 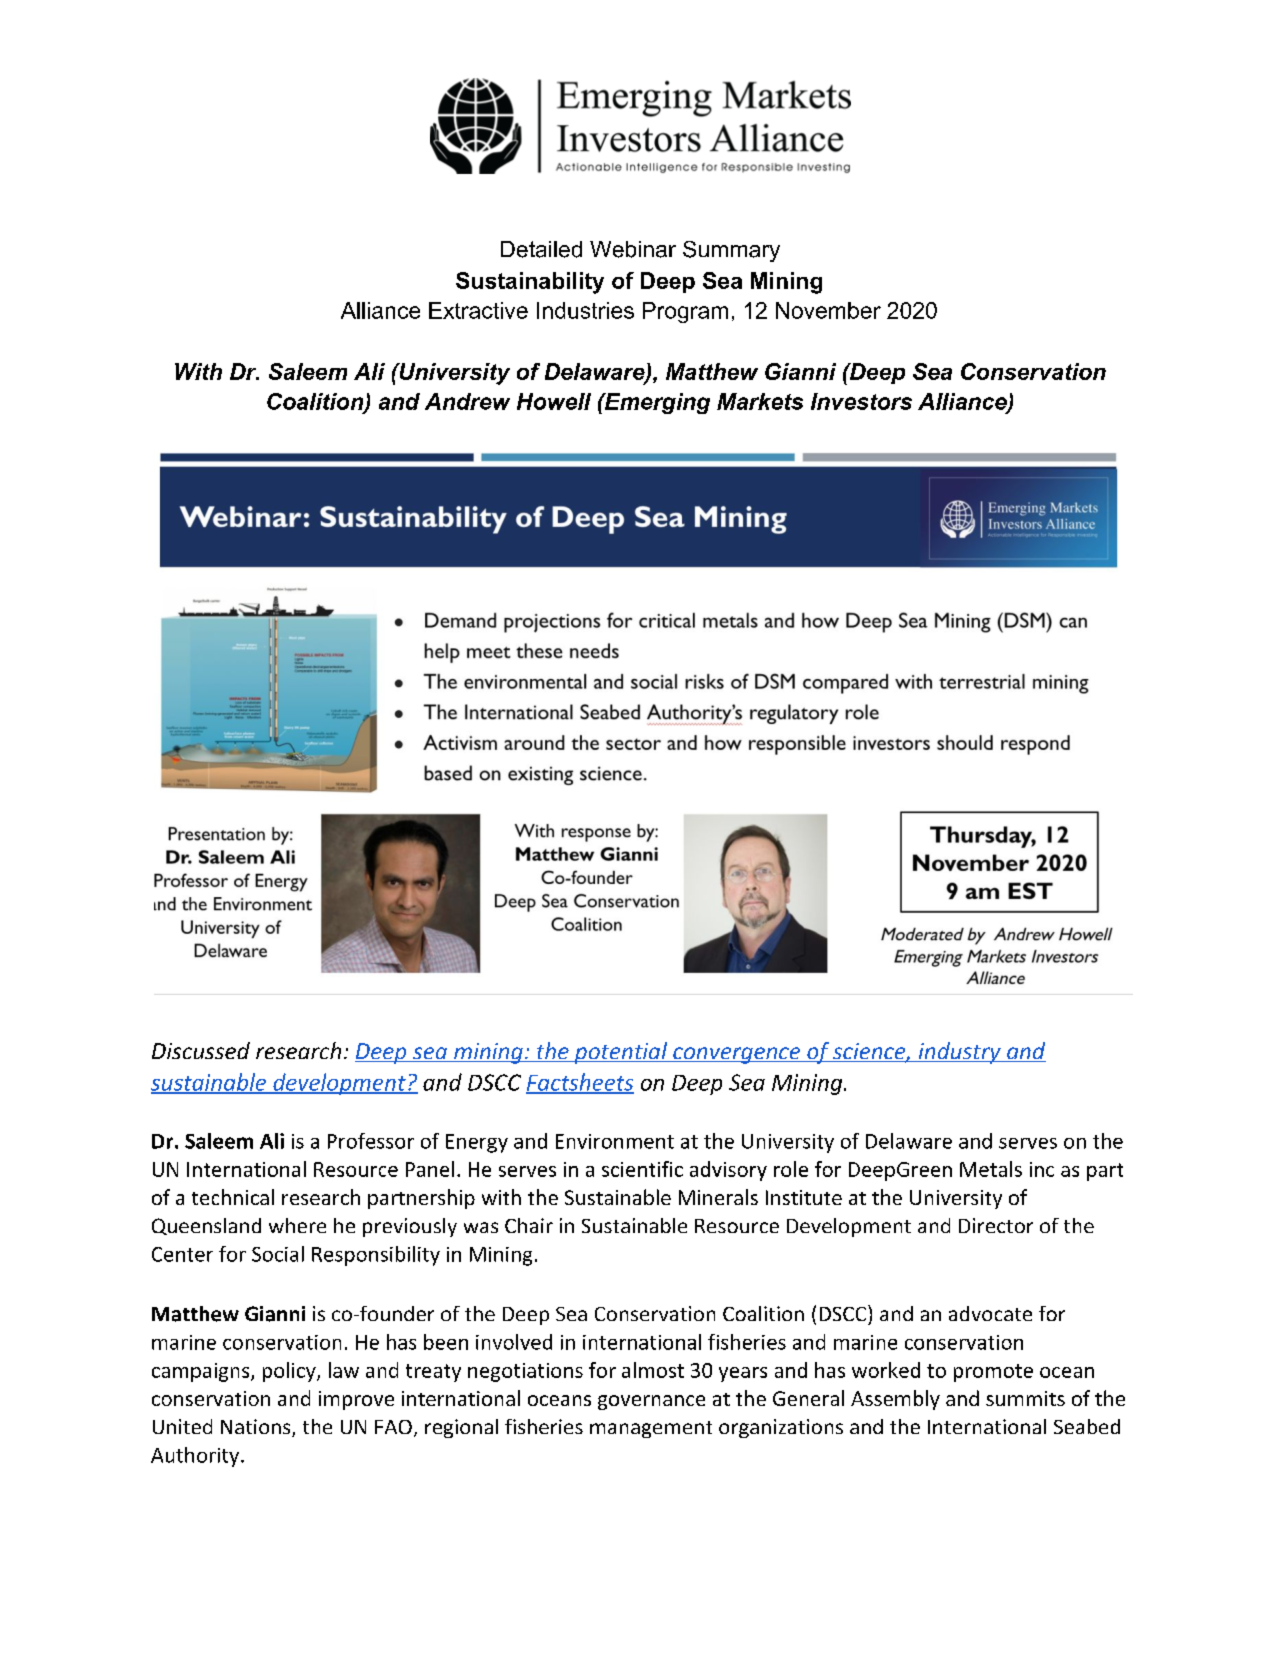 What do you see at coordinates (620, 1053) in the image?
I see `potential` at bounding box center [620, 1053].
